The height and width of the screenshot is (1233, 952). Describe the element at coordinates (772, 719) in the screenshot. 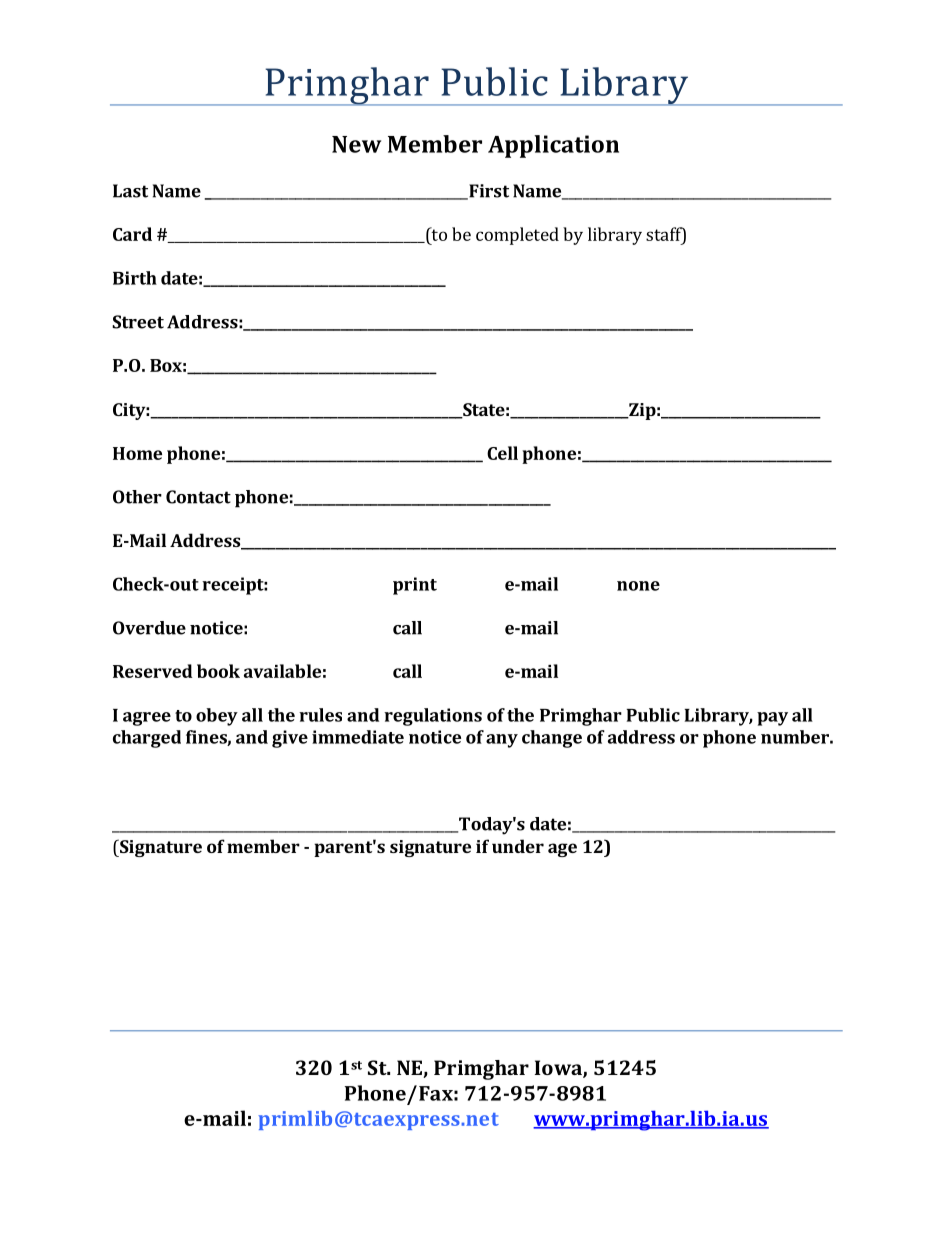

I see `pay` at that location.
